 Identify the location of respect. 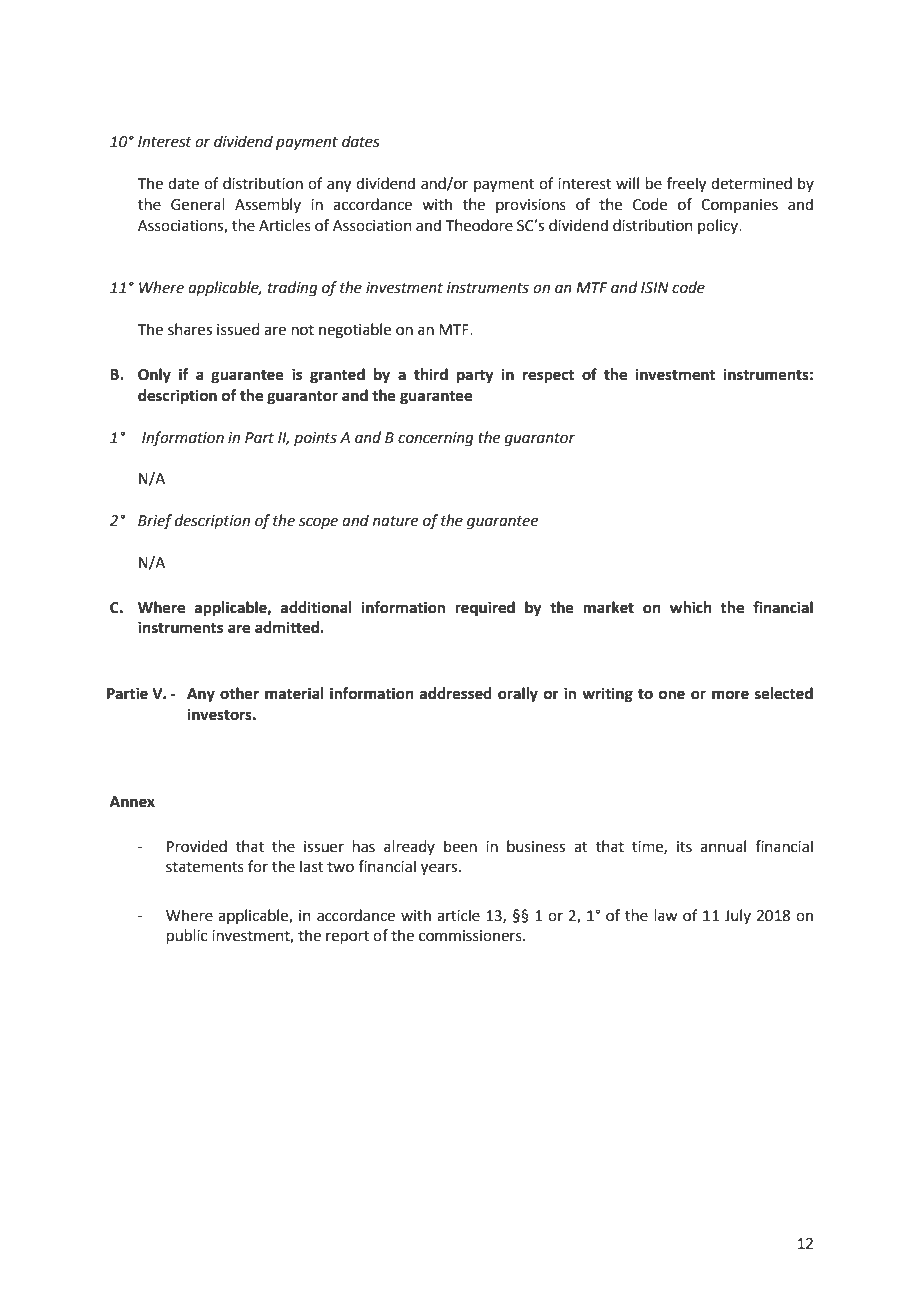
(548, 377).
